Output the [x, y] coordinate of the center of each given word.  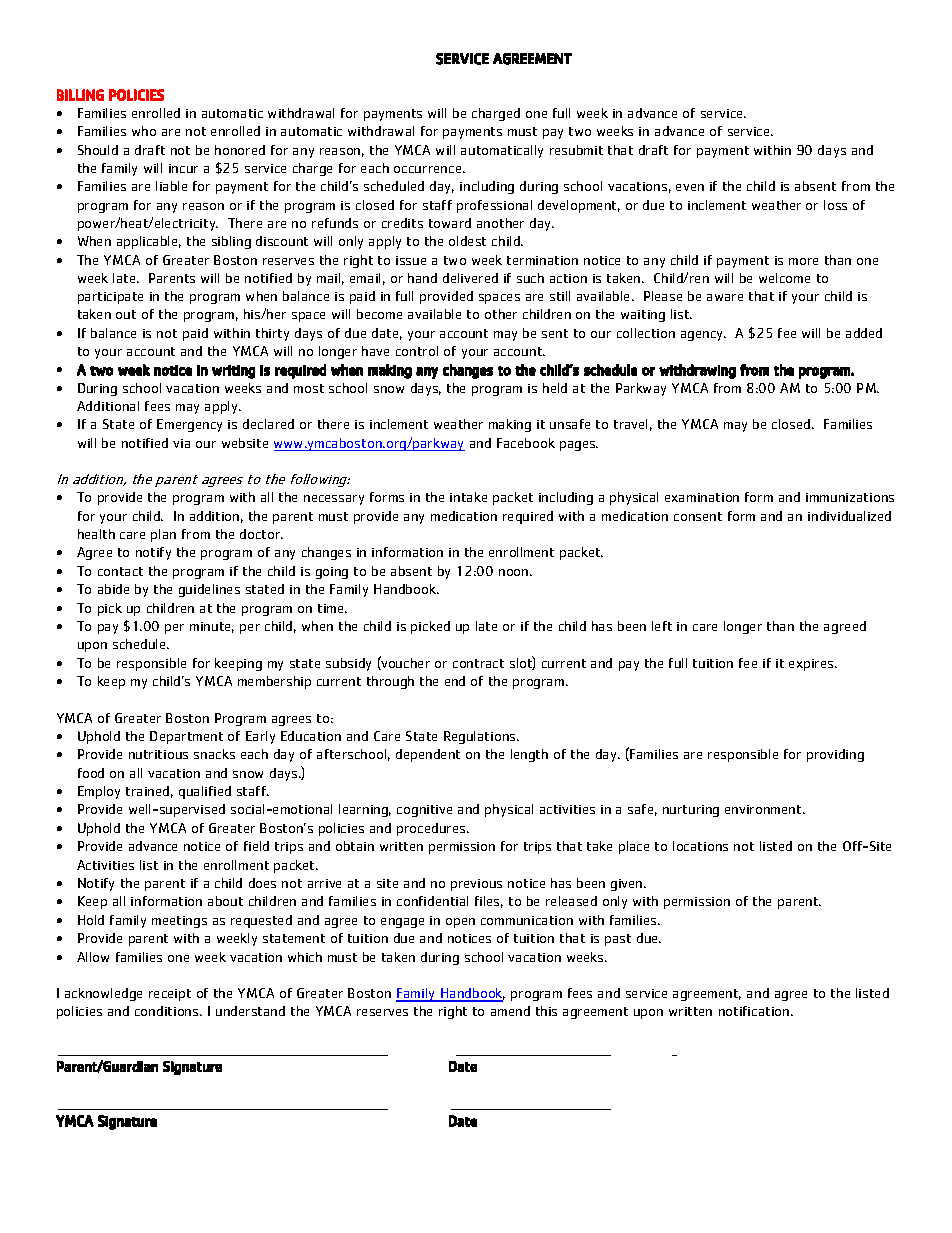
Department [186, 737]
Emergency [189, 425]
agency [703, 336]
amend [510, 1011]
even [690, 187]
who [144, 131]
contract [478, 663]
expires [812, 665]
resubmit [576, 150]
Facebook [526, 443]
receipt [170, 995]
